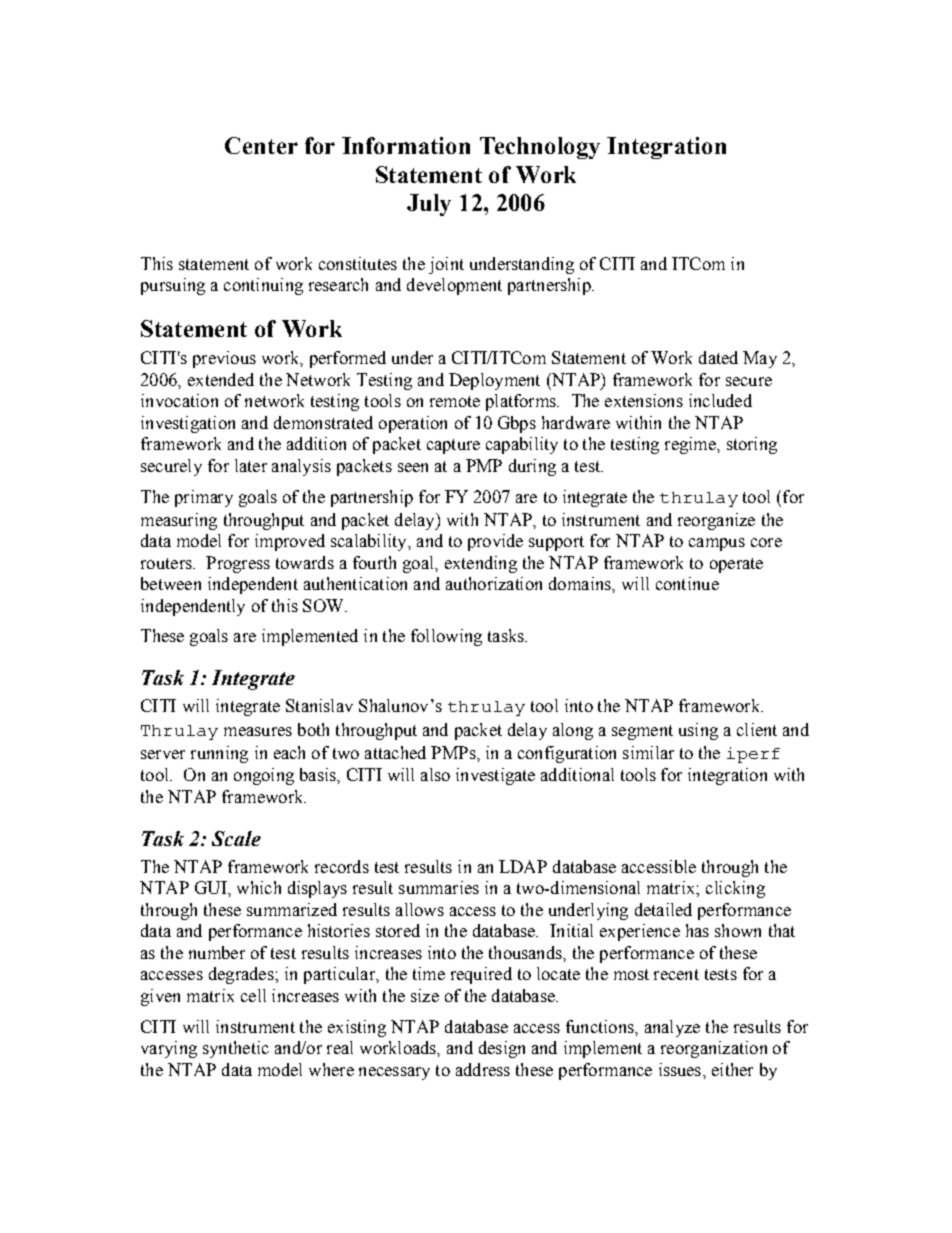 This image has height=1233, width=952. Describe the element at coordinates (502, 1049) in the image. I see `design` at that location.
